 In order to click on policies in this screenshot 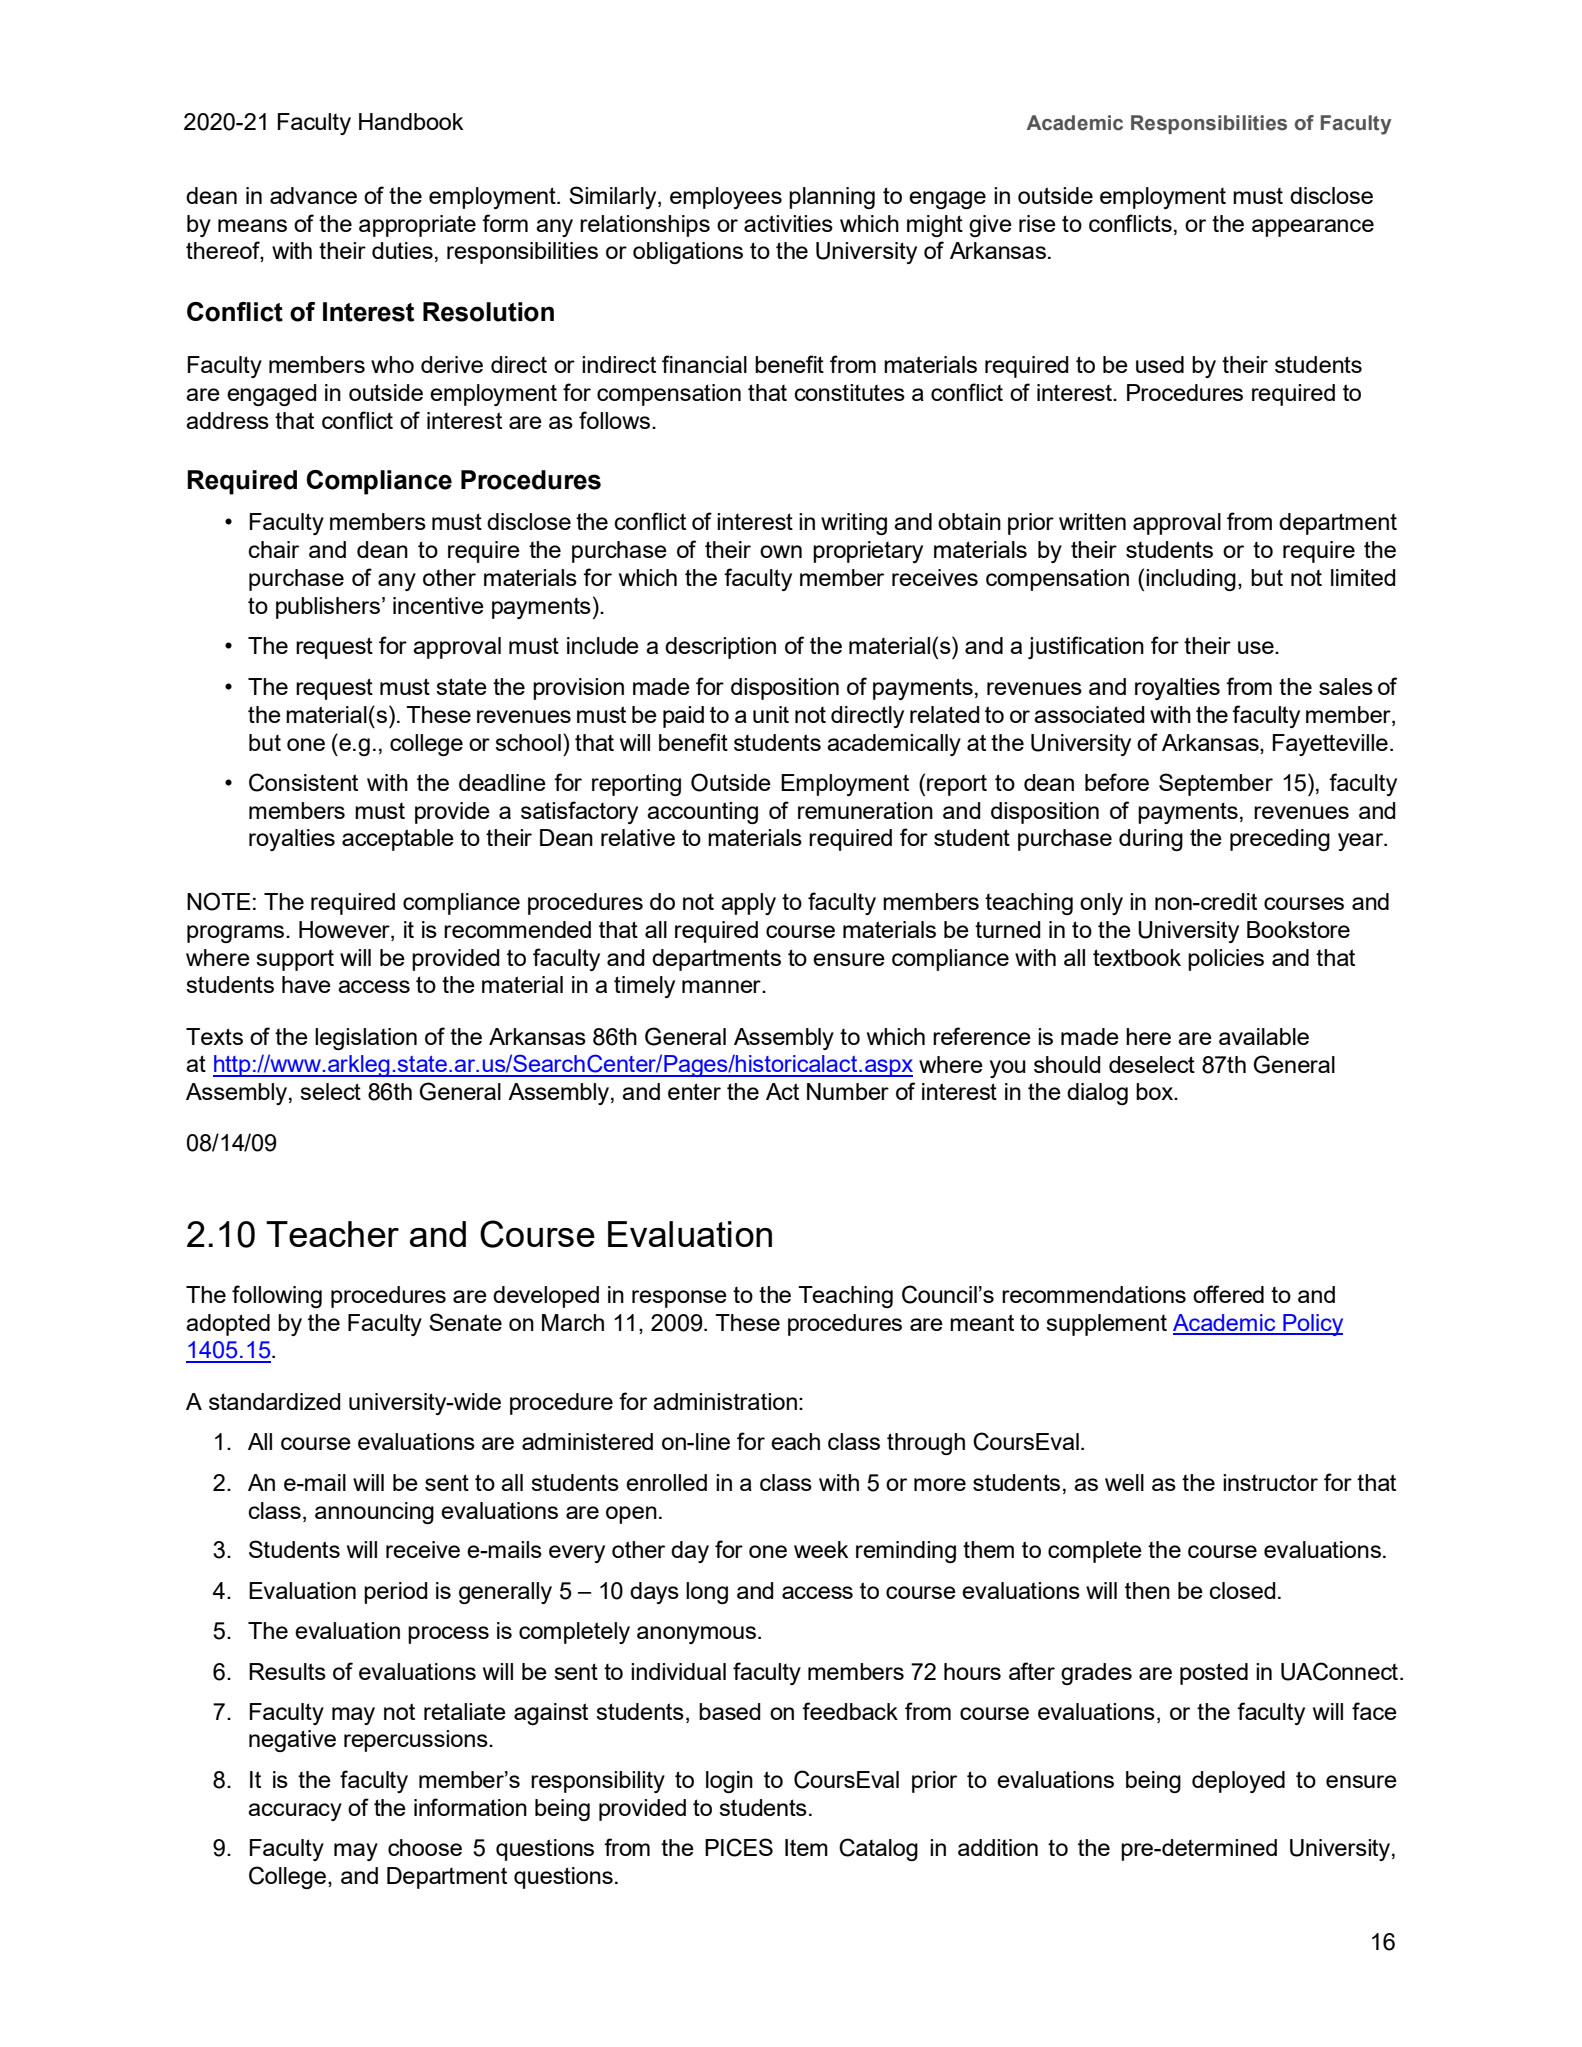, I will do `click(1226, 960)`.
